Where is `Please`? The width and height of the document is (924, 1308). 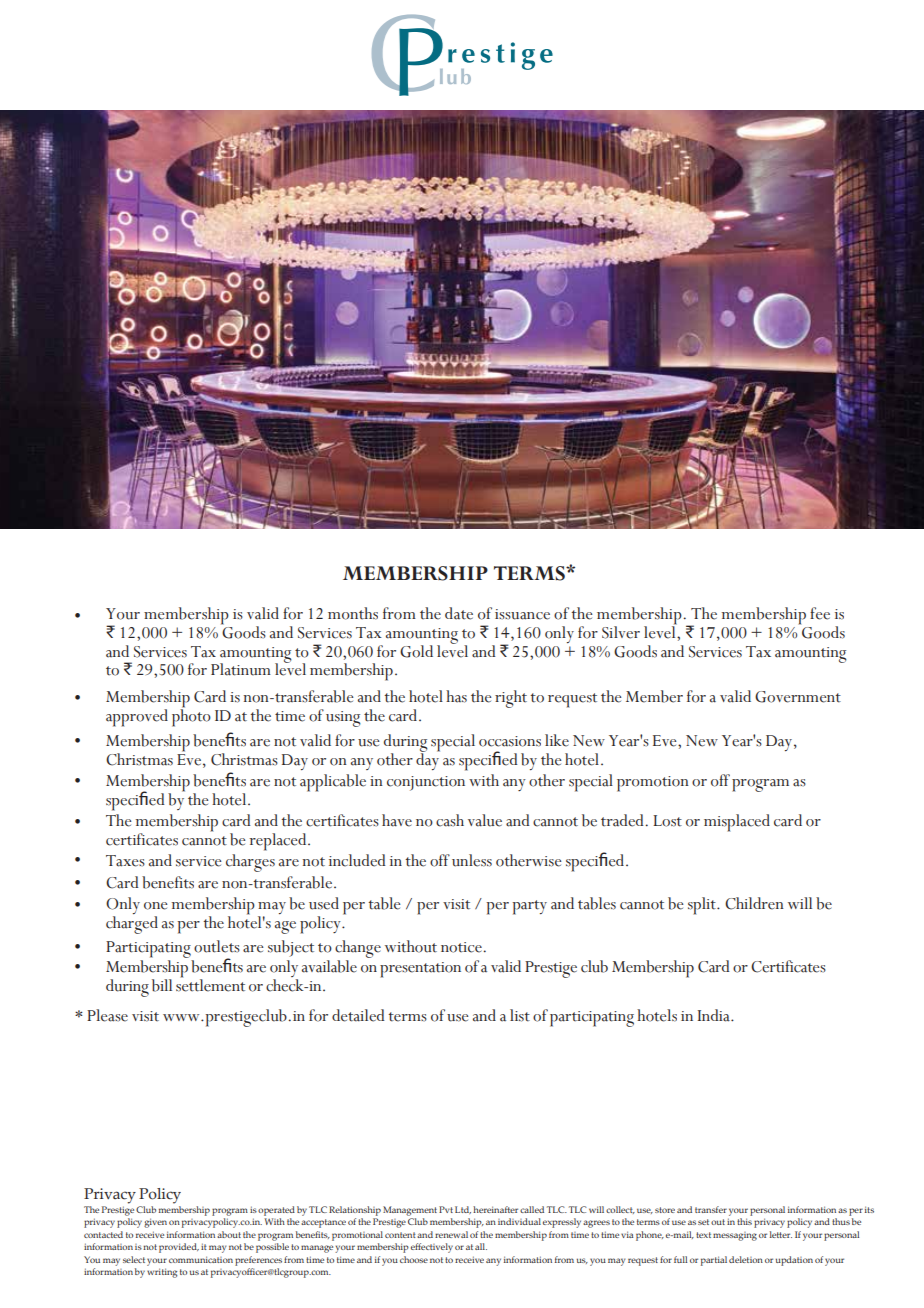
Please is located at coordinates (107, 1015).
